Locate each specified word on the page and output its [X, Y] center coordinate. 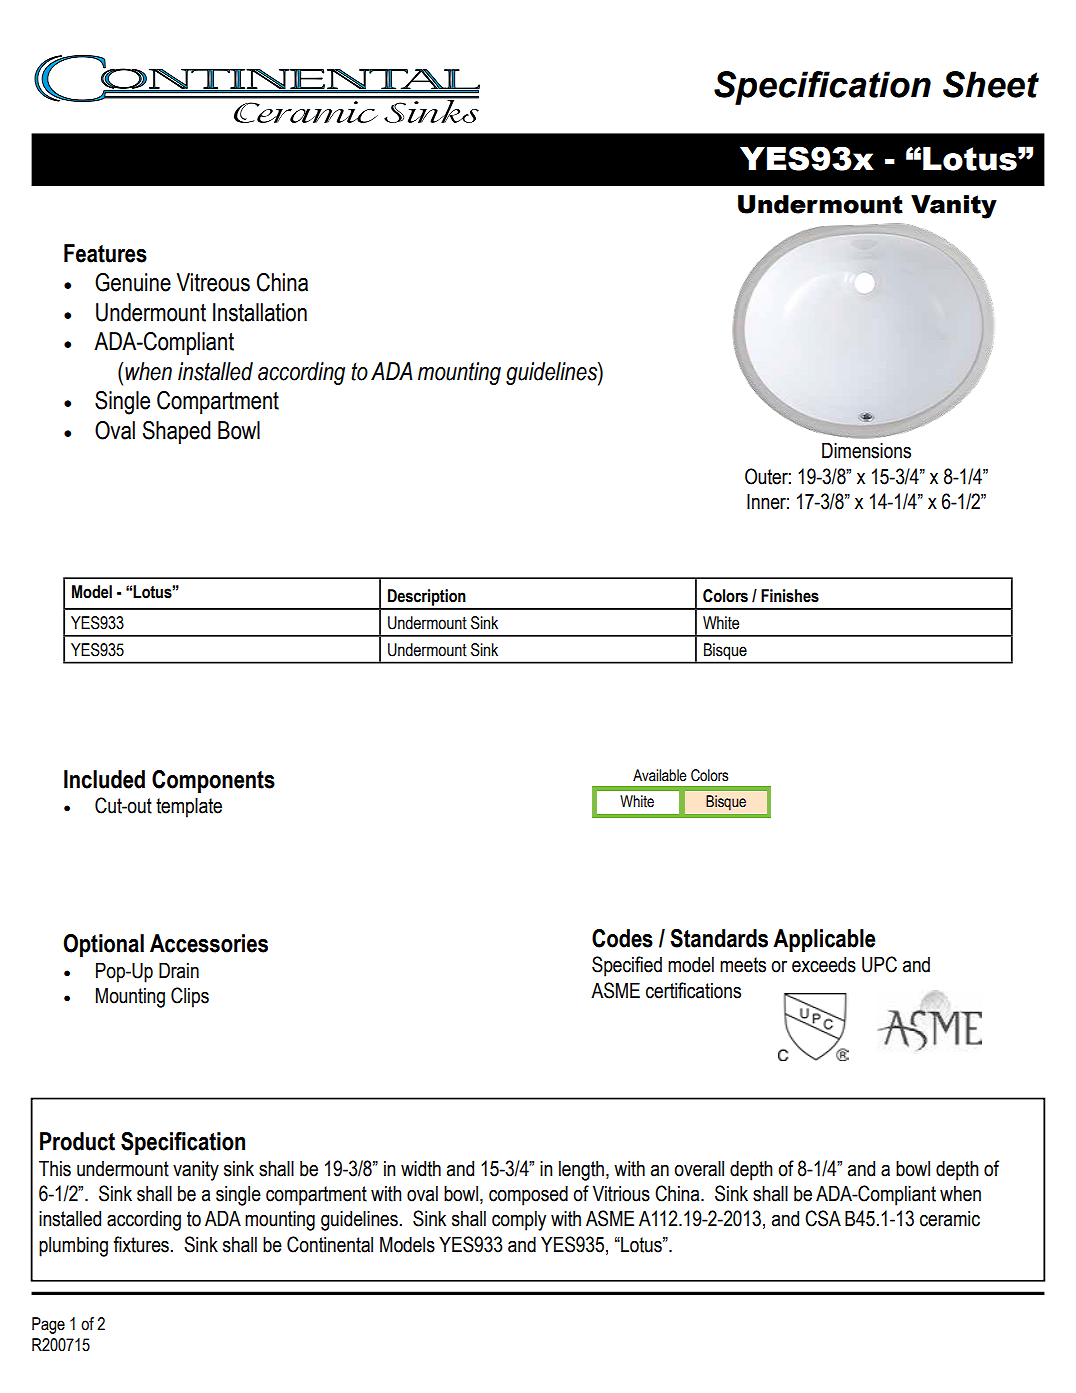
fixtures [141, 1244]
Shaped [177, 432]
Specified [627, 966]
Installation [260, 312]
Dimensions [866, 450]
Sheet [991, 84]
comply [519, 1221]
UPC [879, 964]
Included [104, 779]
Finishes [790, 596]
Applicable [824, 940]
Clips [190, 997]
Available [660, 775]
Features [105, 253]
